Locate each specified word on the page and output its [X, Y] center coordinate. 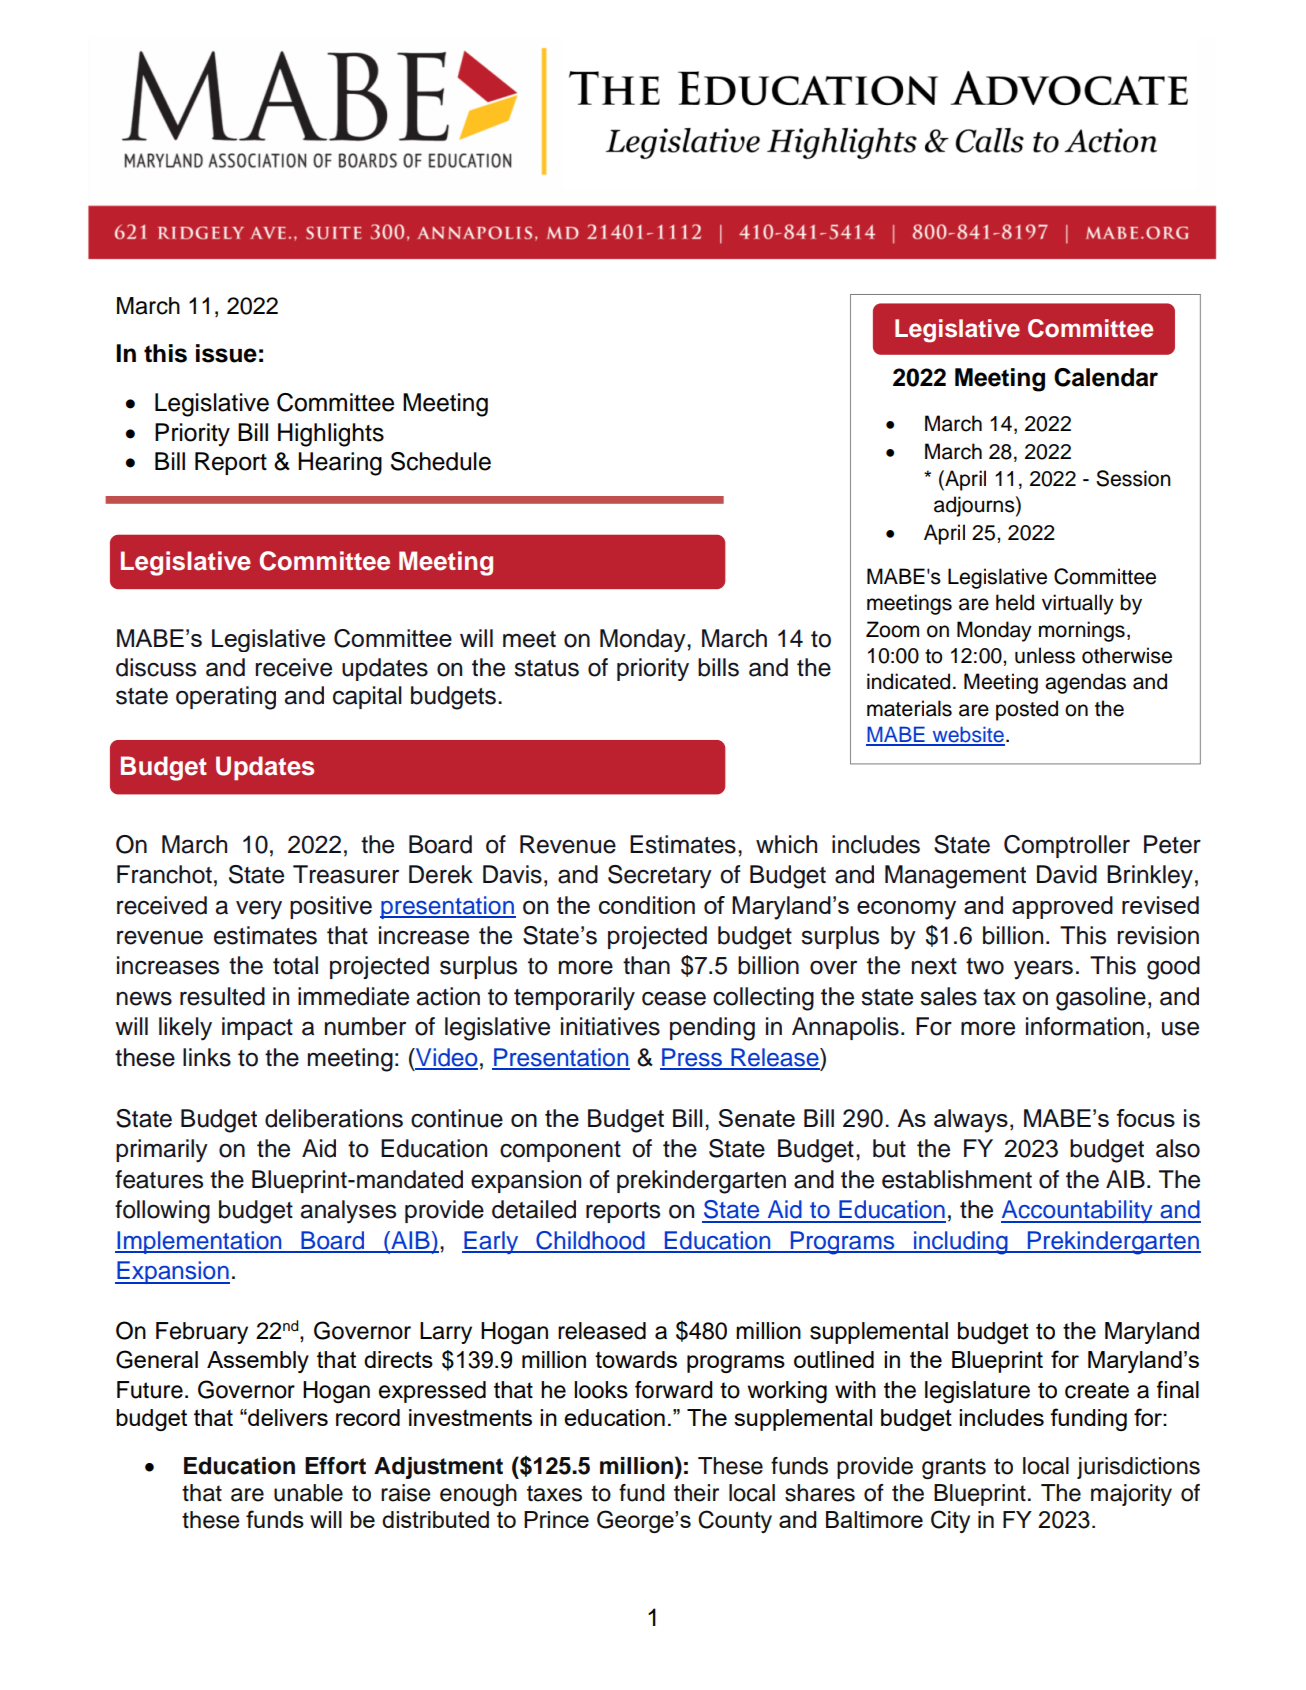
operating [226, 698]
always [971, 1121]
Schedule [441, 461]
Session [1133, 478]
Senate [756, 1118]
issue [226, 353]
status [547, 668]
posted [1027, 710]
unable [308, 1493]
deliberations [334, 1118]
